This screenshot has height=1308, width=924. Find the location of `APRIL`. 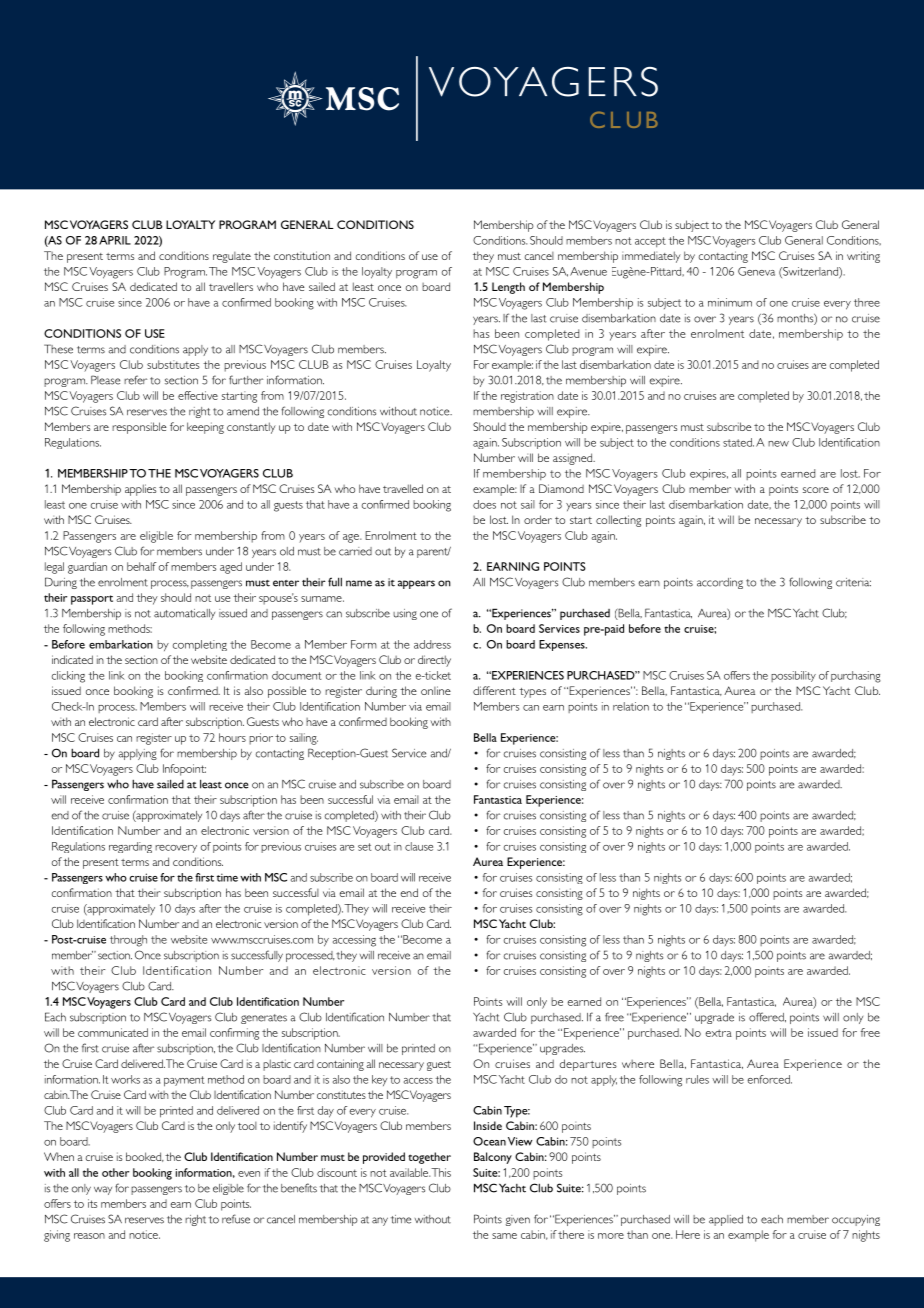

APRIL is located at coordinates (115, 240).
